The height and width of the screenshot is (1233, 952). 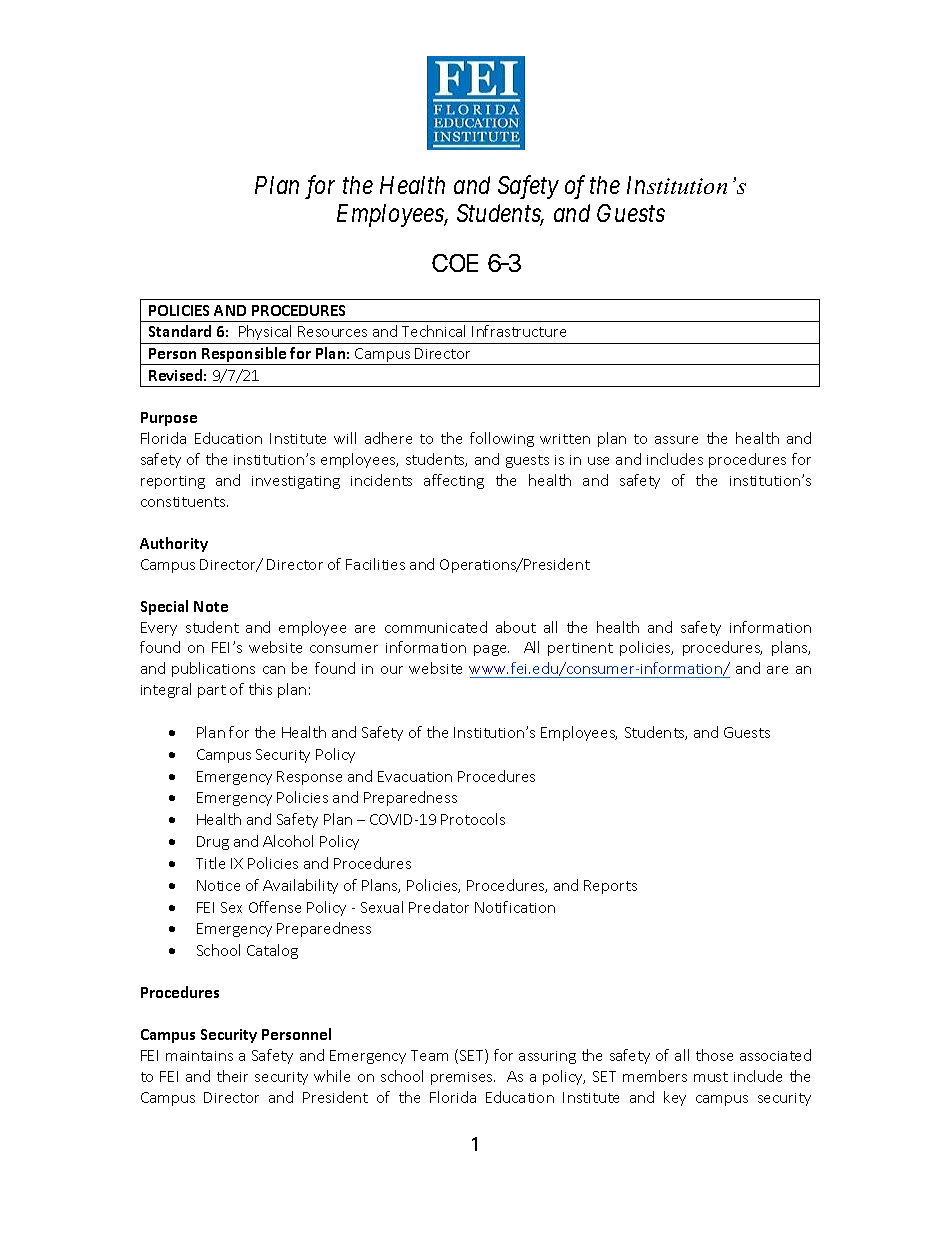 What do you see at coordinates (213, 669) in the screenshot?
I see `publications` at bounding box center [213, 669].
